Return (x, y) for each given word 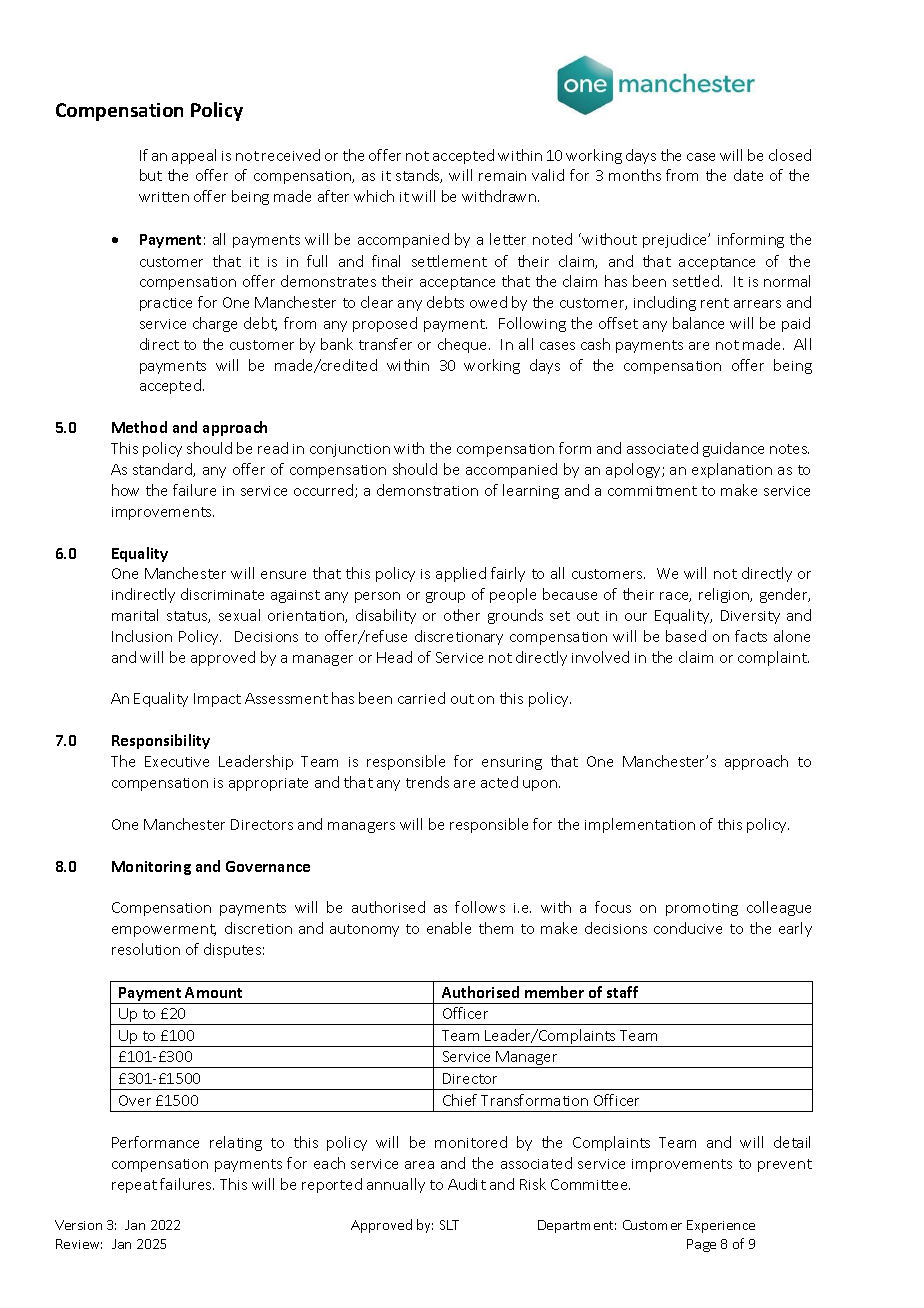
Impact (217, 700)
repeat (134, 1186)
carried (421, 698)
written (164, 197)
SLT (449, 1225)
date (748, 175)
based (686, 636)
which (374, 196)
